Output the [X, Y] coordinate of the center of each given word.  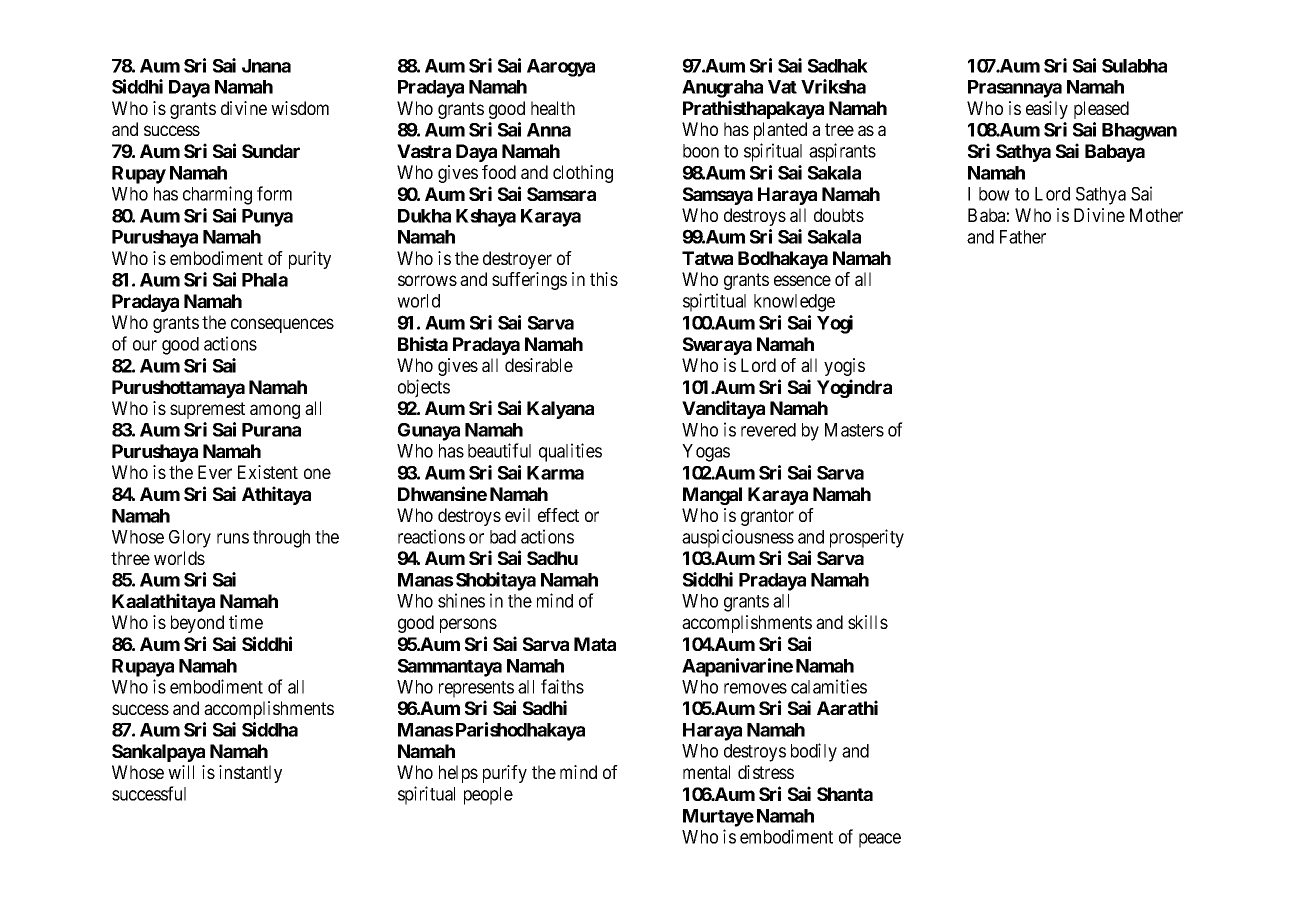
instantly [250, 774]
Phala [265, 280]
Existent [268, 472]
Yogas [706, 453]
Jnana [266, 66]
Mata [595, 644]
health [553, 108]
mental [706, 772]
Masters [854, 430]
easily [1047, 110]
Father [1023, 237]
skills [868, 622]
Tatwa [707, 258]
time [246, 622]
